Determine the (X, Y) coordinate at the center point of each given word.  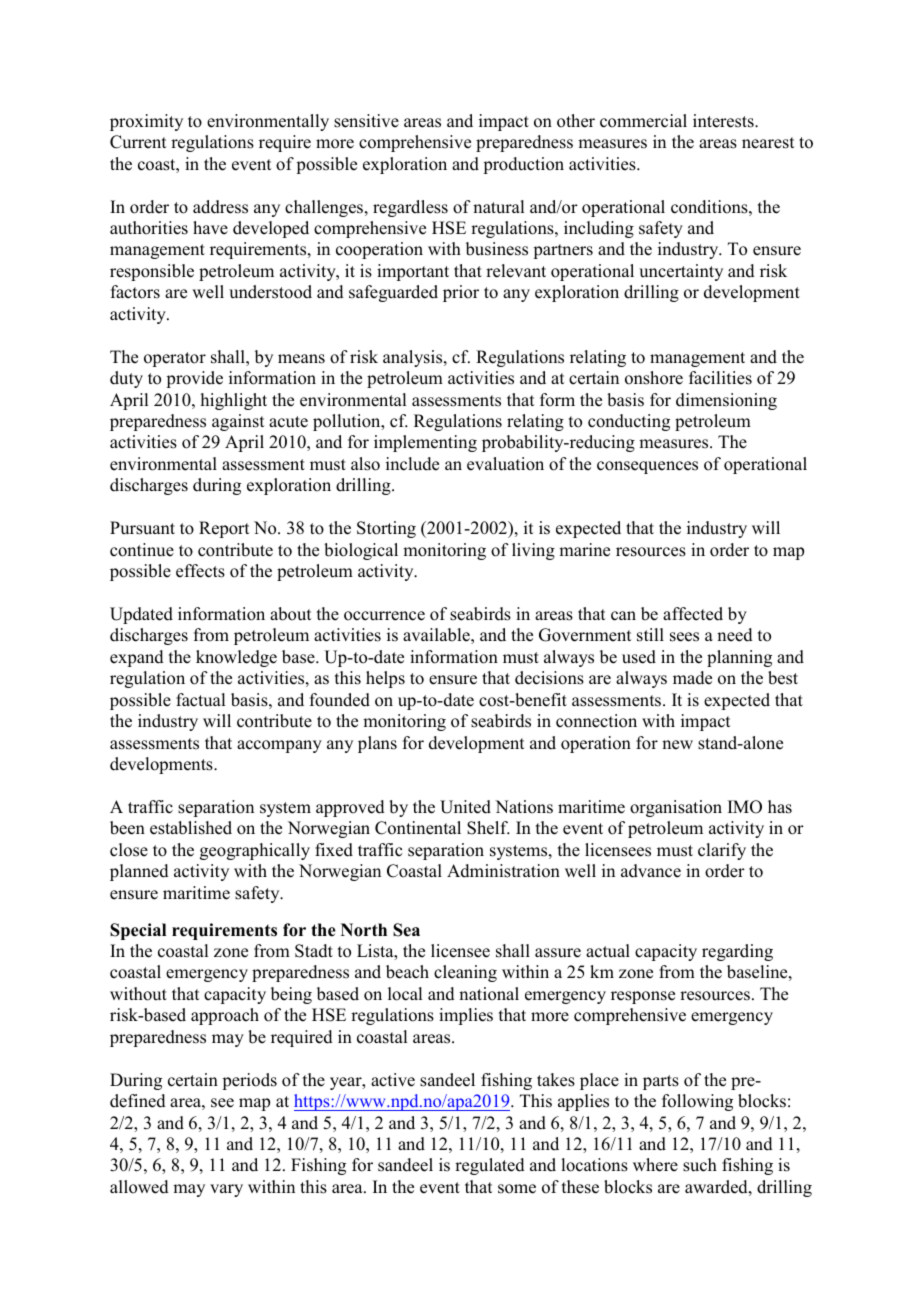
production (523, 165)
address (220, 207)
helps (385, 679)
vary (226, 1190)
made (692, 678)
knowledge (236, 658)
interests (724, 121)
